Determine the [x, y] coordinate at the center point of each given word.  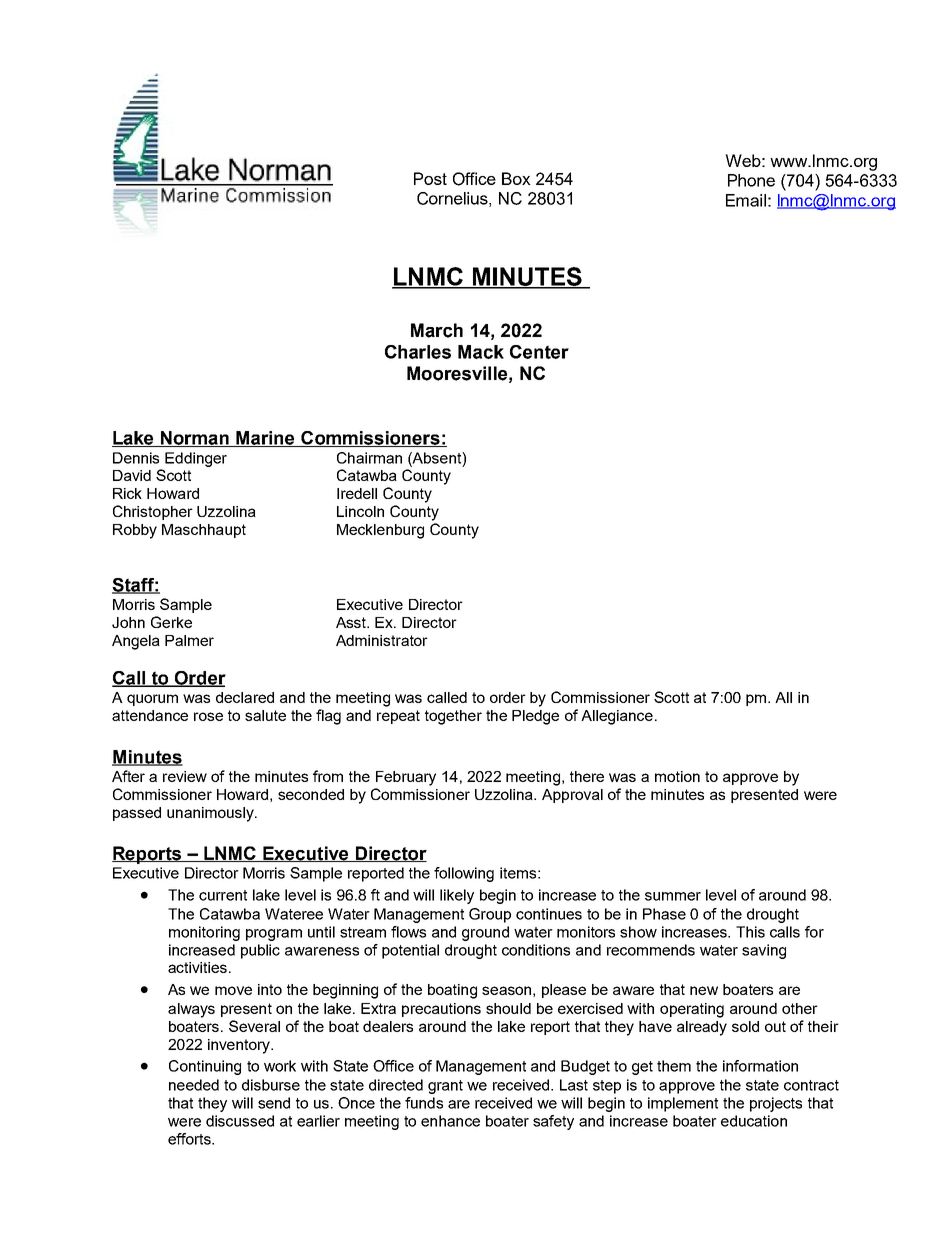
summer [673, 896]
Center [539, 352]
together [453, 717]
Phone [751, 180]
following [464, 874]
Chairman [369, 458]
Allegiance [617, 717]
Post [430, 178]
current [223, 895]
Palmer [189, 640]
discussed [240, 1121]
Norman [195, 439]
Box [516, 178]
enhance [450, 1121]
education [754, 1121]
